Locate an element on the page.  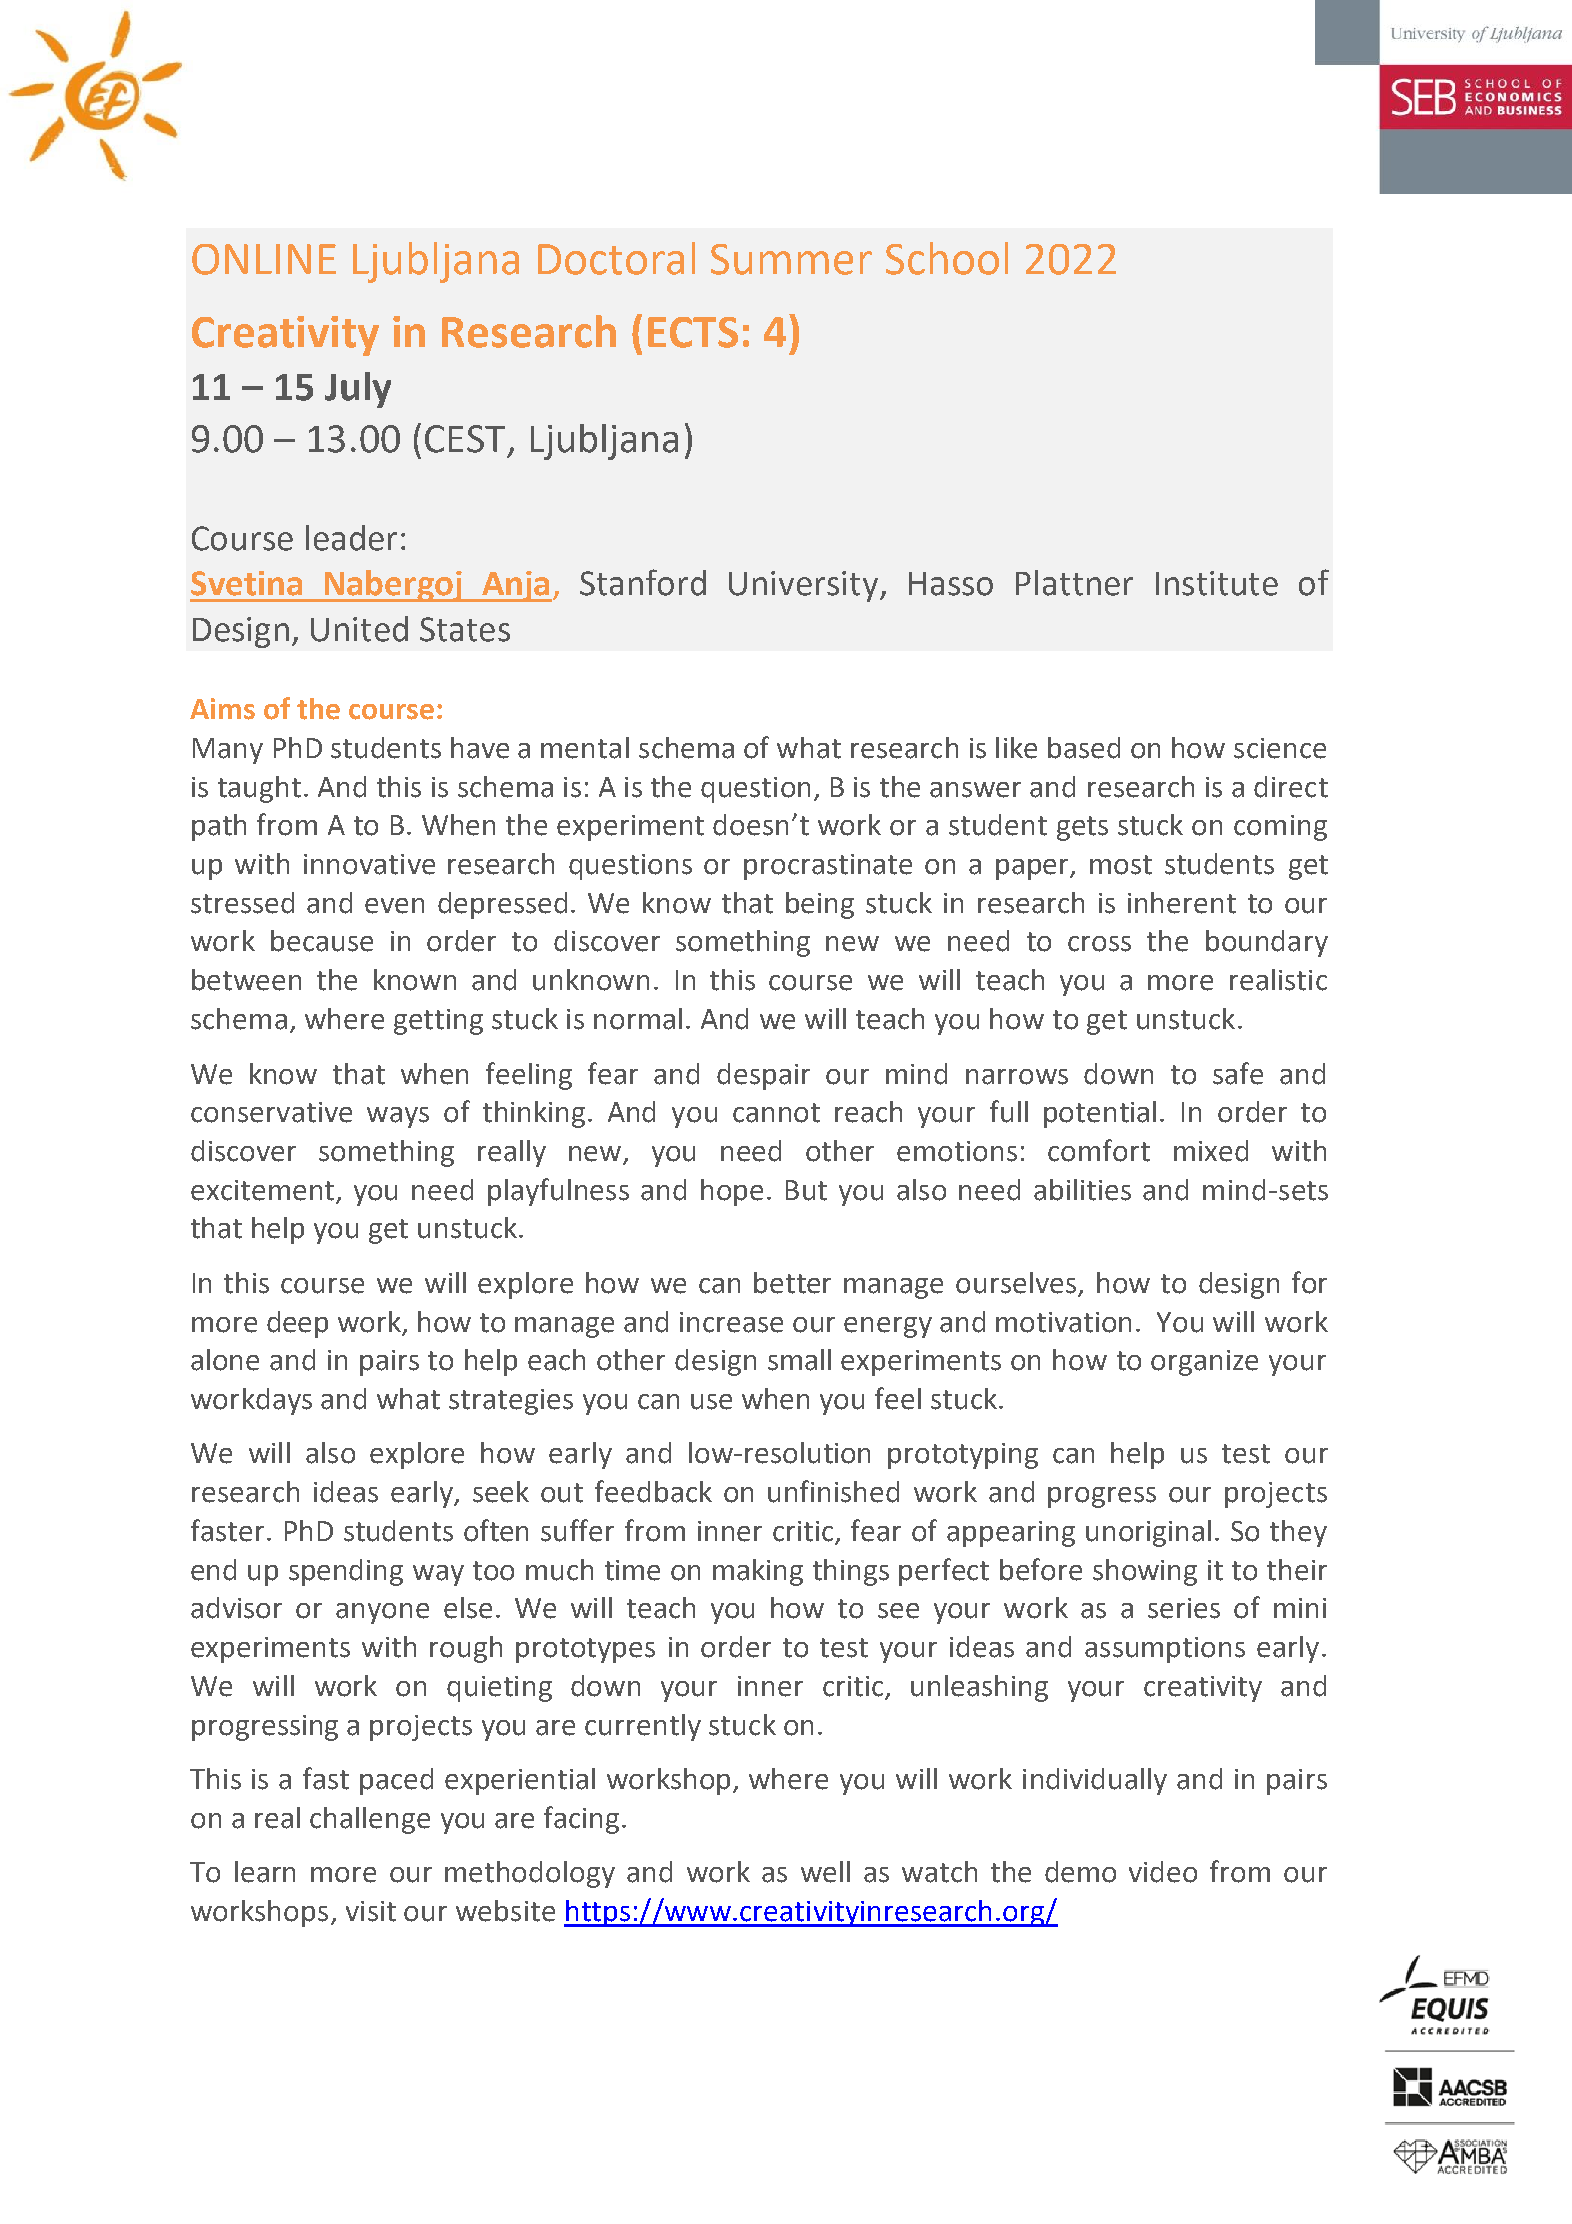
challenge is located at coordinates (370, 1820).
